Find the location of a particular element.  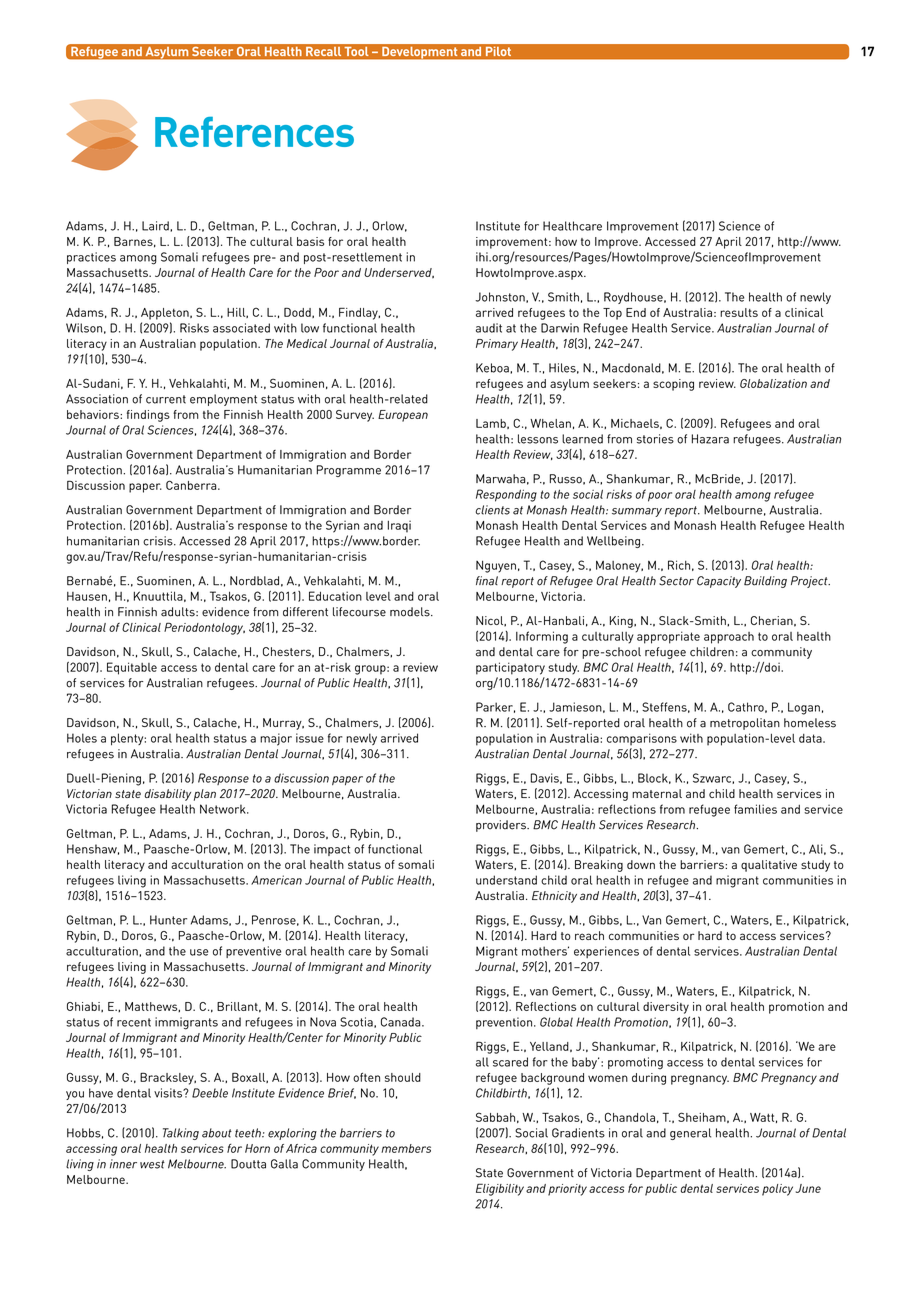

diversity is located at coordinates (666, 1008).
